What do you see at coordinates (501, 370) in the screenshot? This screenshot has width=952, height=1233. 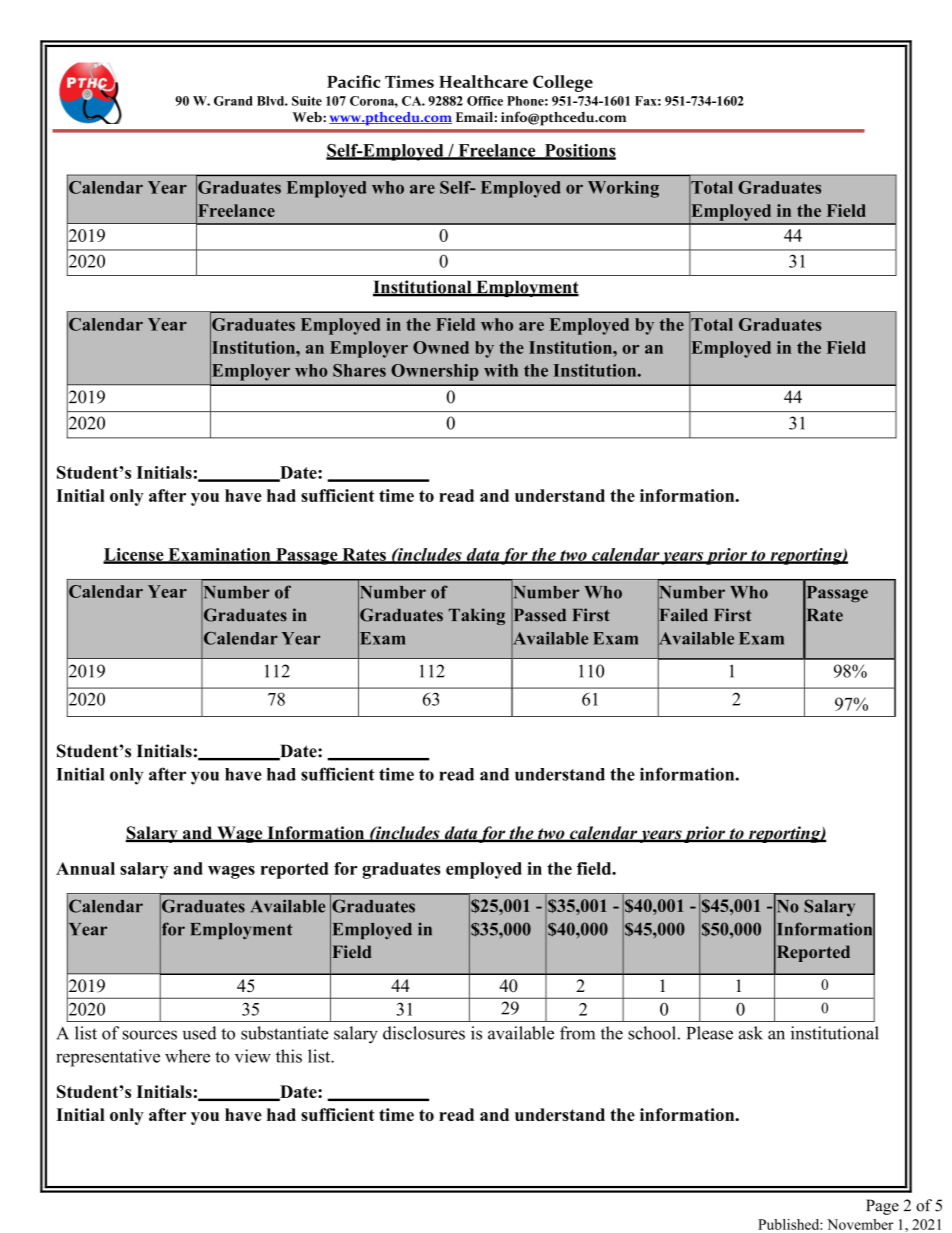 I see `with` at bounding box center [501, 370].
